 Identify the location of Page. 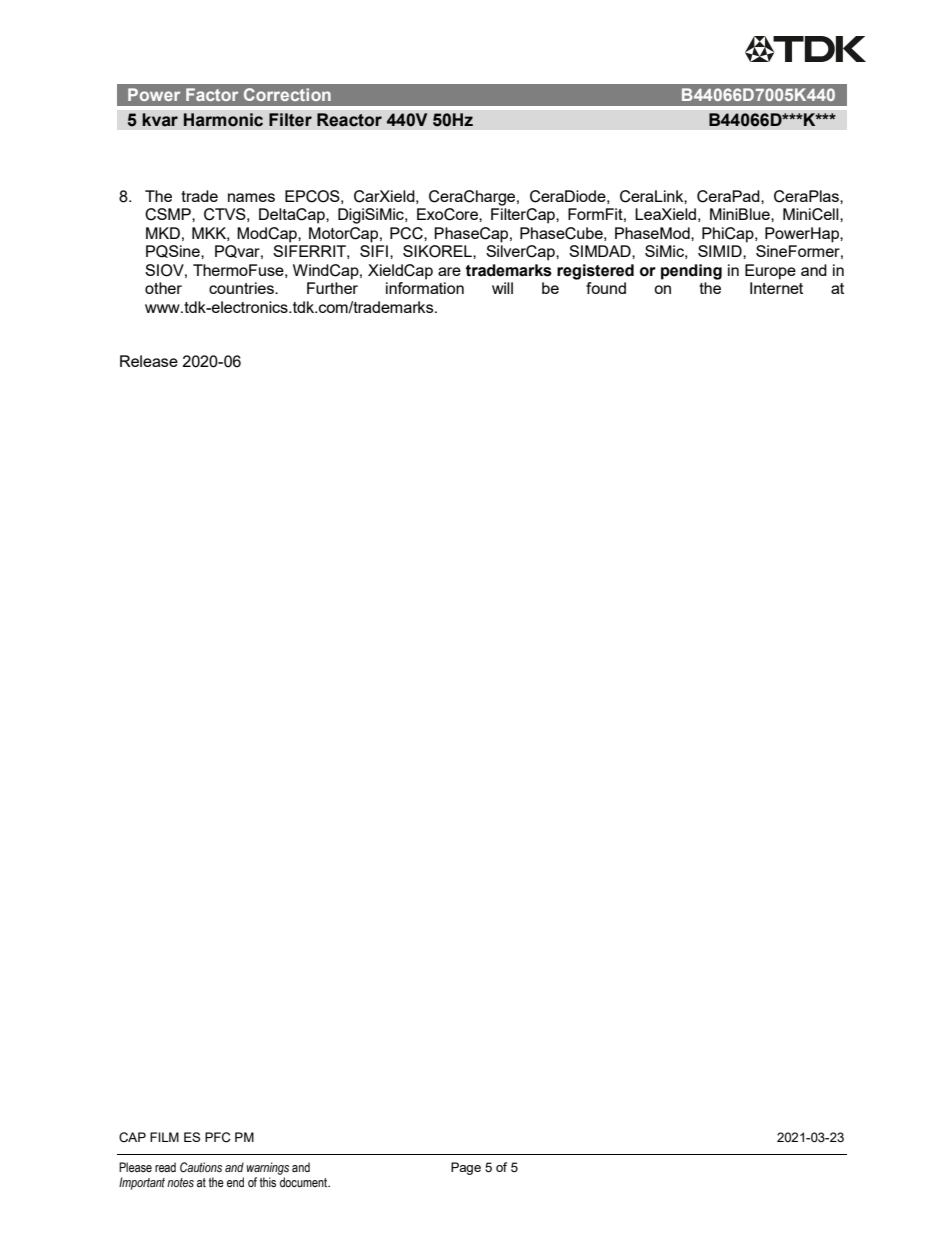
(466, 1168).
